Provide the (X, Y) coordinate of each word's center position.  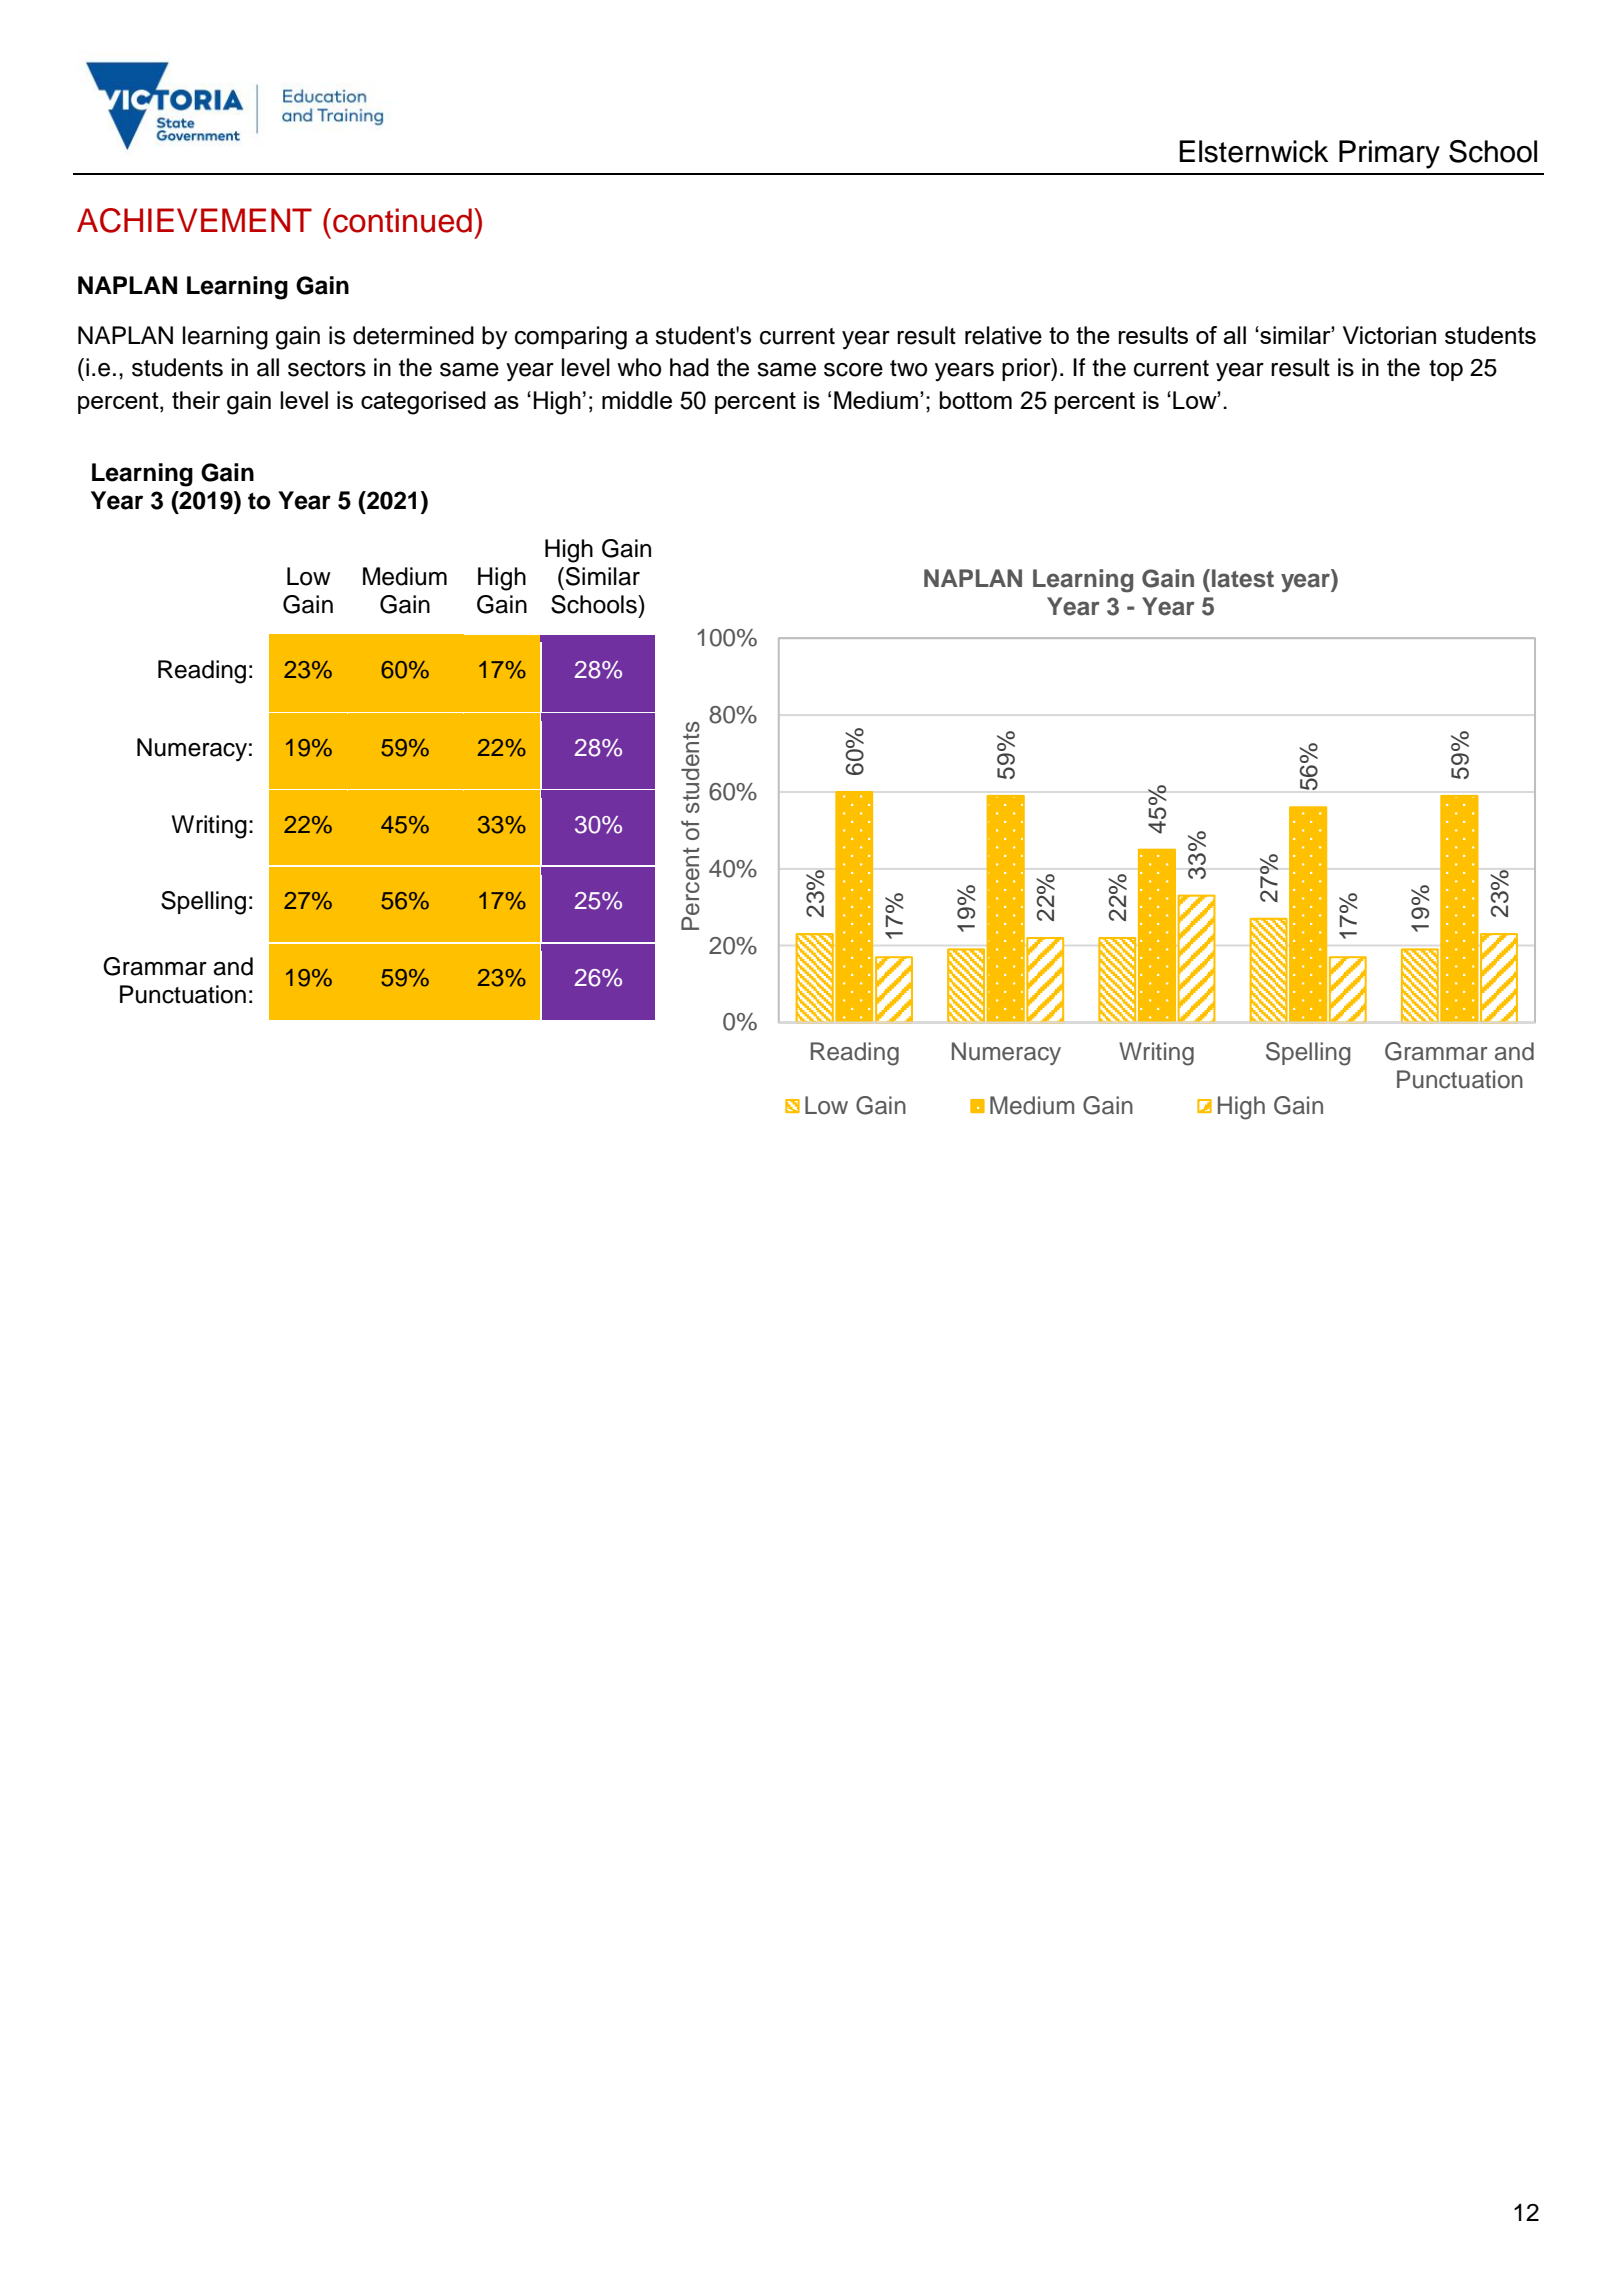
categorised (423, 403)
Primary (1389, 154)
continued (402, 220)
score (853, 370)
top (1446, 370)
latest (1243, 578)
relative (1003, 335)
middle (637, 400)
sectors (327, 368)
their (196, 400)
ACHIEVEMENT (194, 220)
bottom (975, 400)
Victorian (1389, 335)
